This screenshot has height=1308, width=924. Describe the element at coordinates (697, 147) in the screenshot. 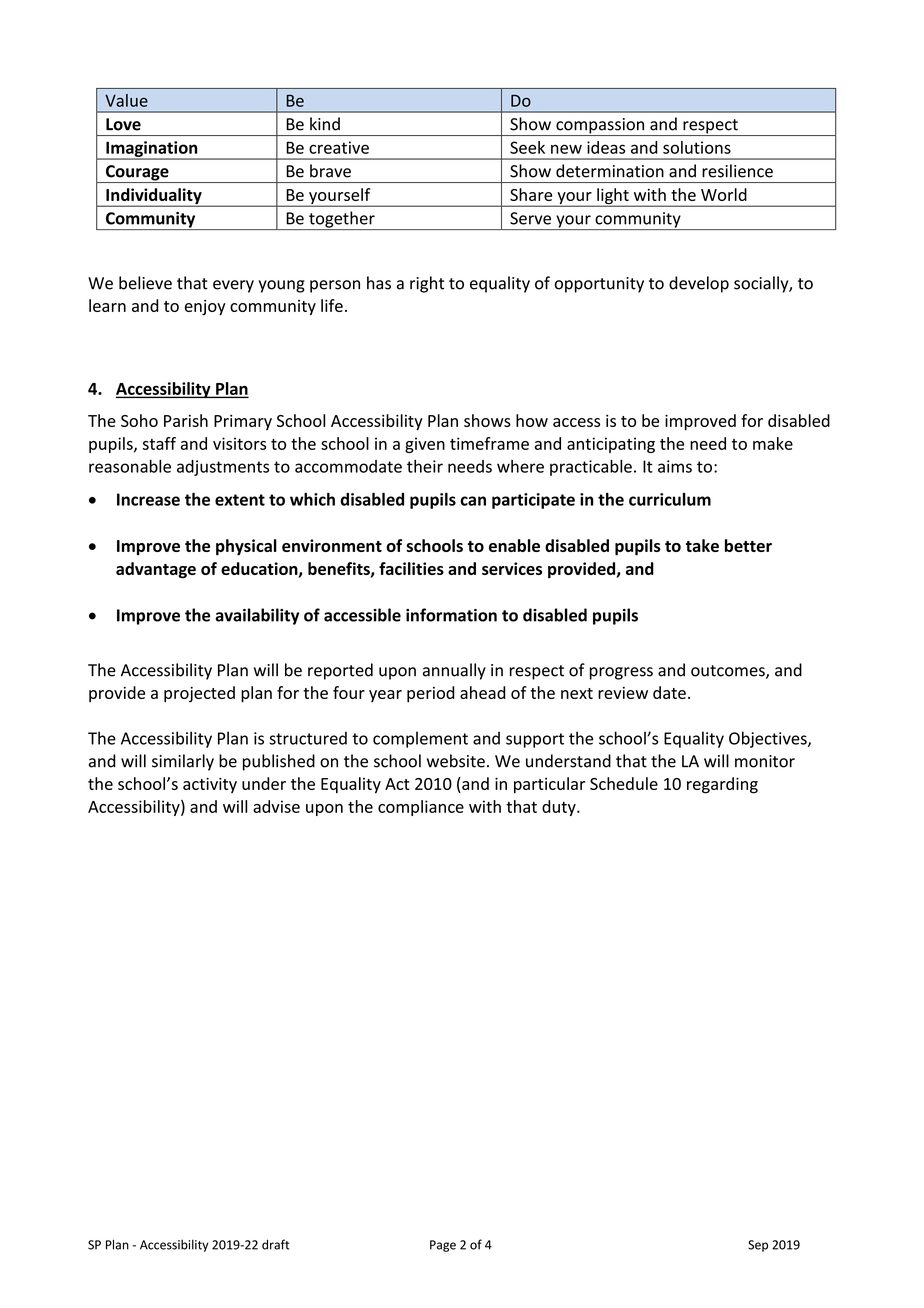

I see `solutions` at that location.
